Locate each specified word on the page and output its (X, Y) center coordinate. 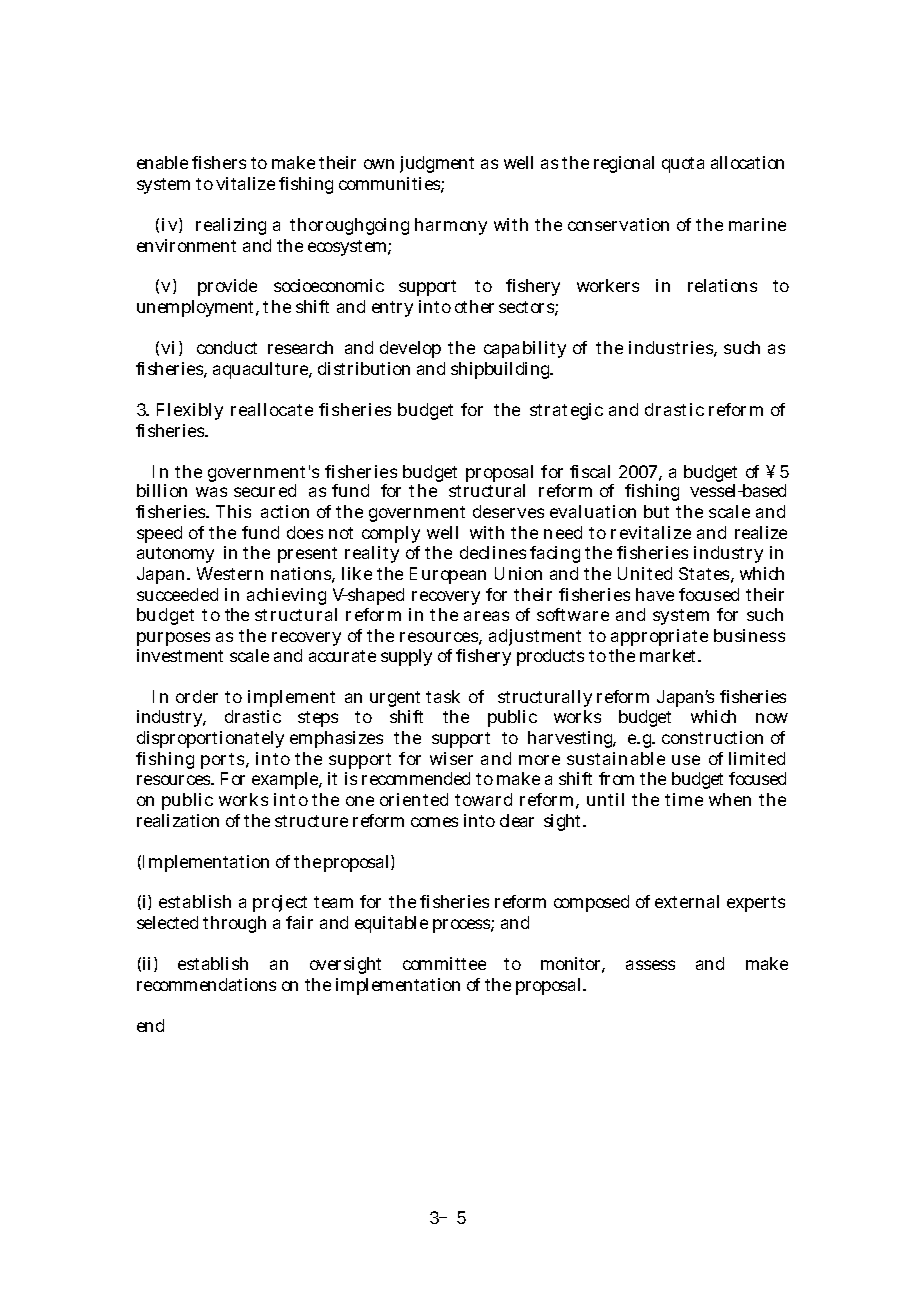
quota (683, 165)
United (645, 573)
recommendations (206, 984)
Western (230, 573)
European (448, 575)
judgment (437, 164)
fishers (219, 162)
